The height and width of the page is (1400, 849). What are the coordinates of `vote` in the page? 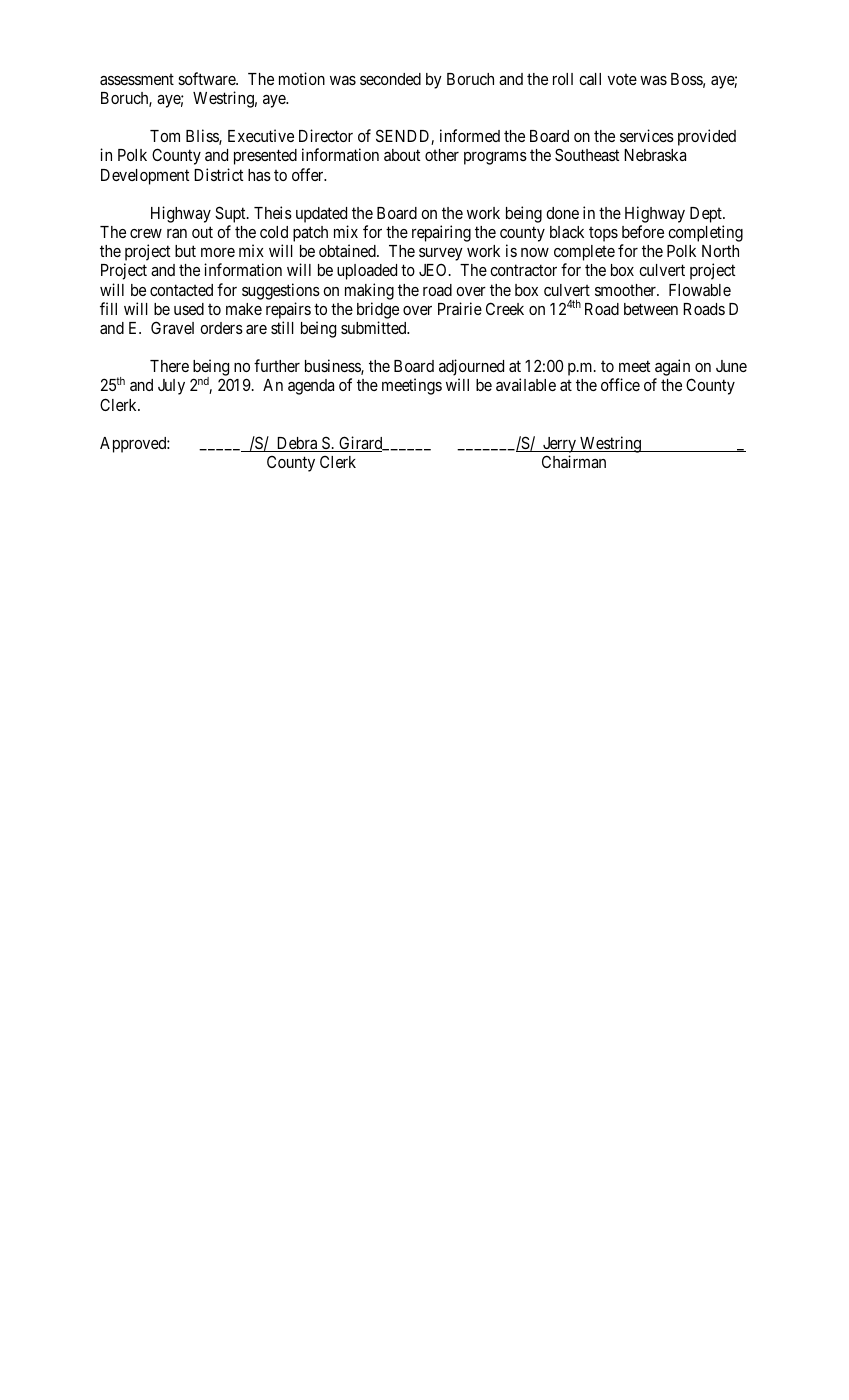 It's located at (622, 79).
